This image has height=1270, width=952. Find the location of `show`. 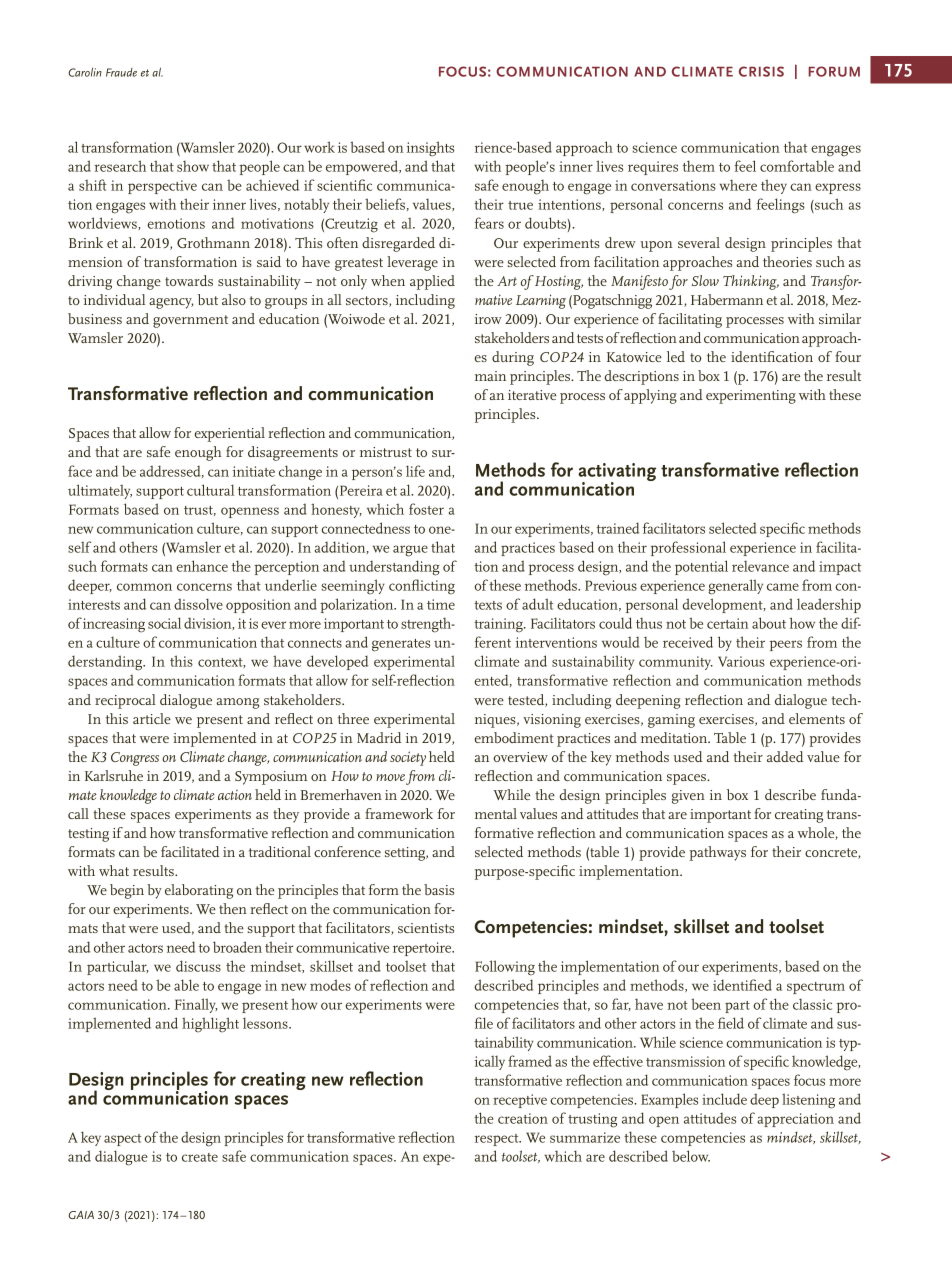

show is located at coordinates (193, 166).
